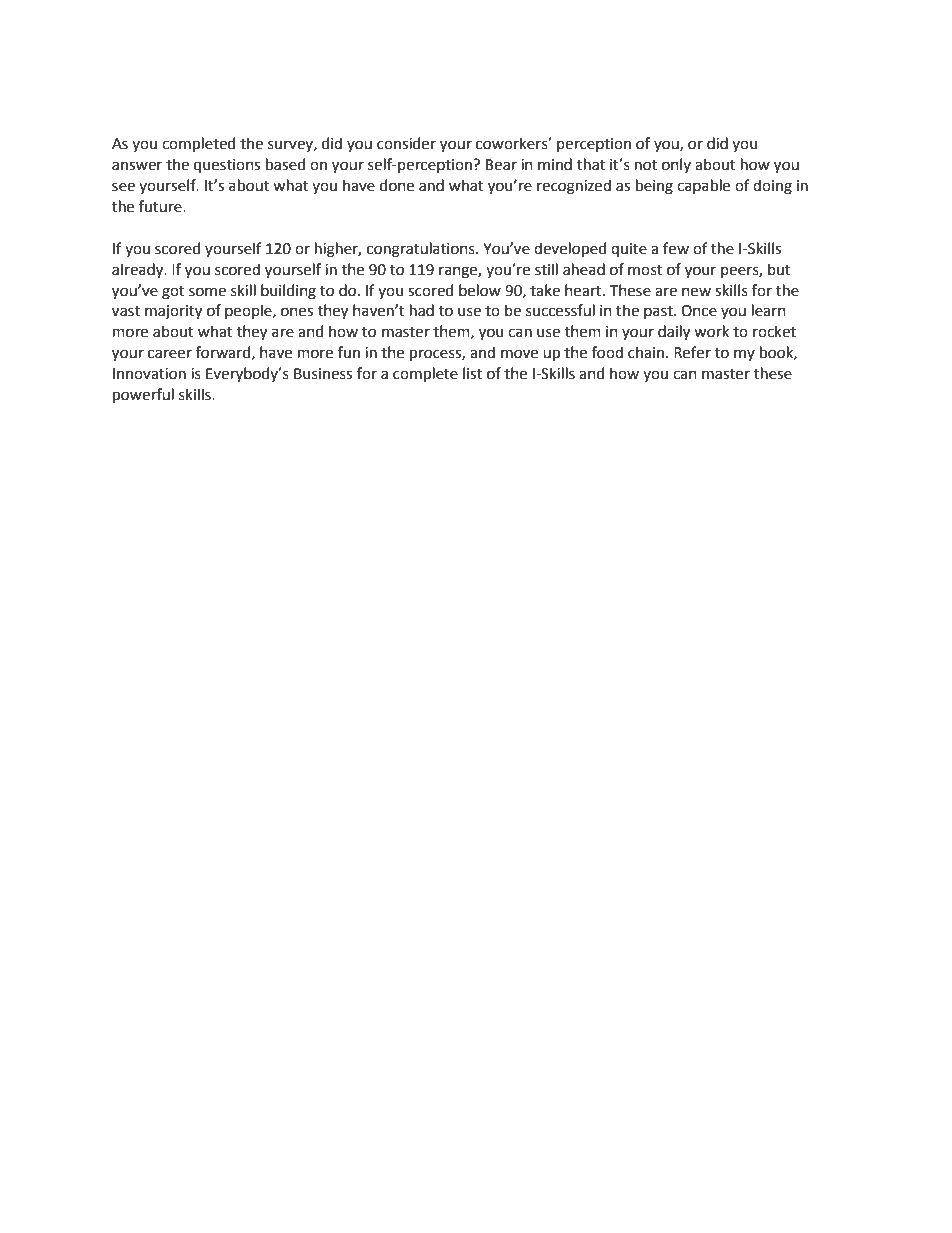 This image has height=1233, width=952. Describe the element at coordinates (143, 395) in the image. I see `powerful` at that location.
